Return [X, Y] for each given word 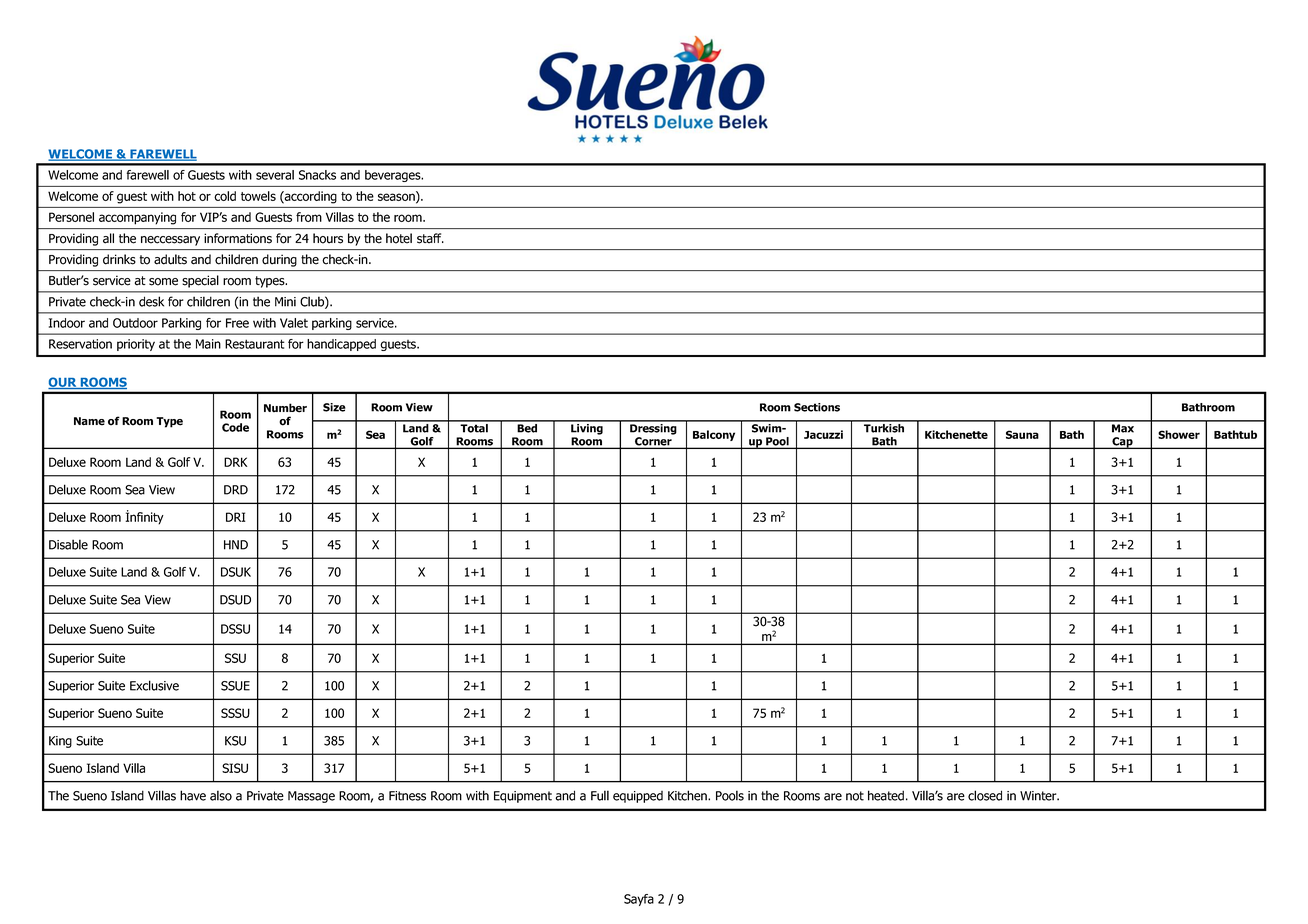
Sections [817, 407]
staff [430, 238]
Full [600, 795]
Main [208, 344]
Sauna [1022, 434]
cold [225, 196]
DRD [236, 490]
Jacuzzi [823, 434]
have [193, 795]
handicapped [341, 345]
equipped [638, 797]
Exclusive [154, 685]
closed [985, 795]
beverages [394, 176]
